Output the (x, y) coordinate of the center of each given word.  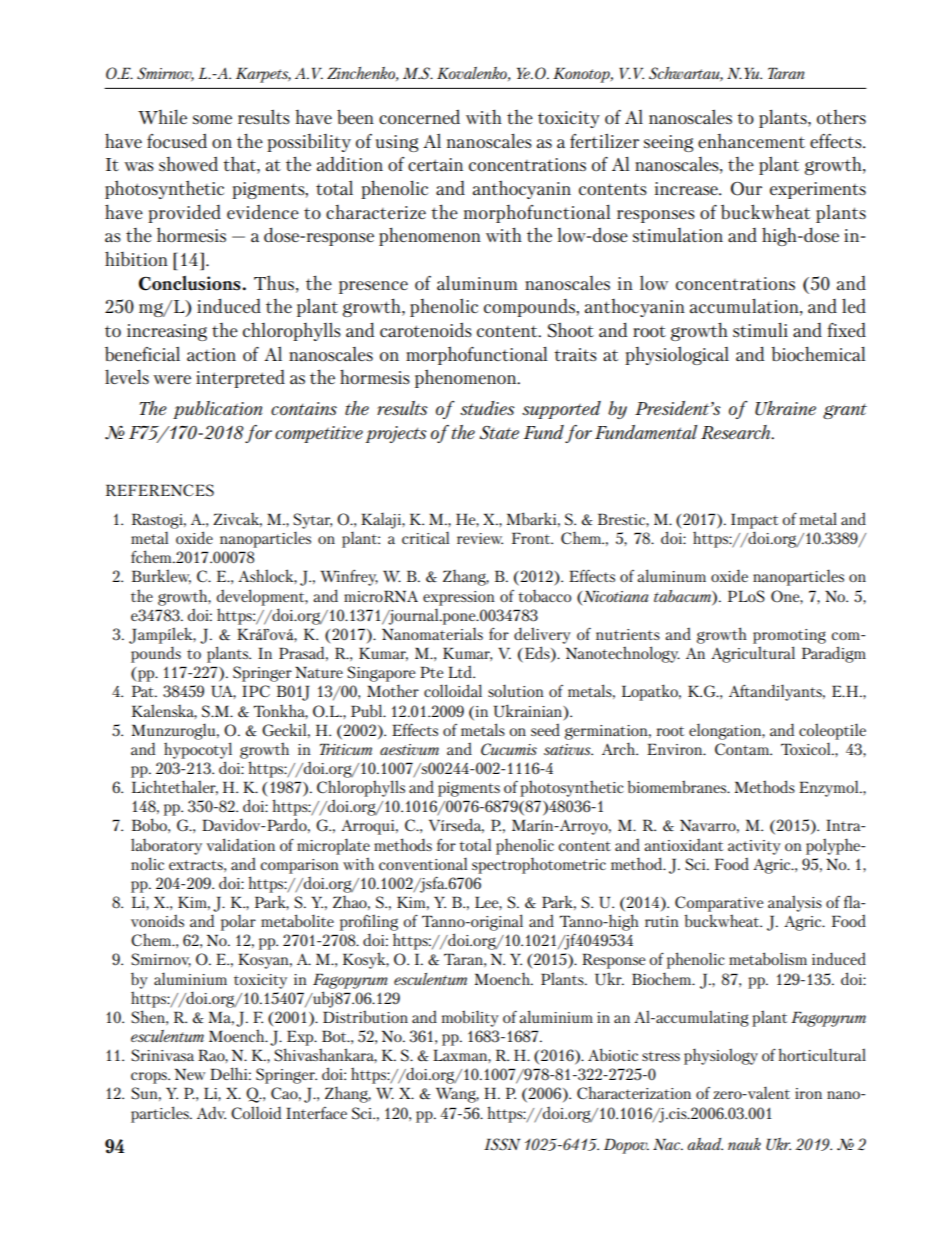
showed (188, 163)
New (190, 1074)
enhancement (751, 141)
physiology (721, 1056)
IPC (256, 691)
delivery (542, 635)
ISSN (502, 1144)
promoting (789, 636)
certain (435, 164)
